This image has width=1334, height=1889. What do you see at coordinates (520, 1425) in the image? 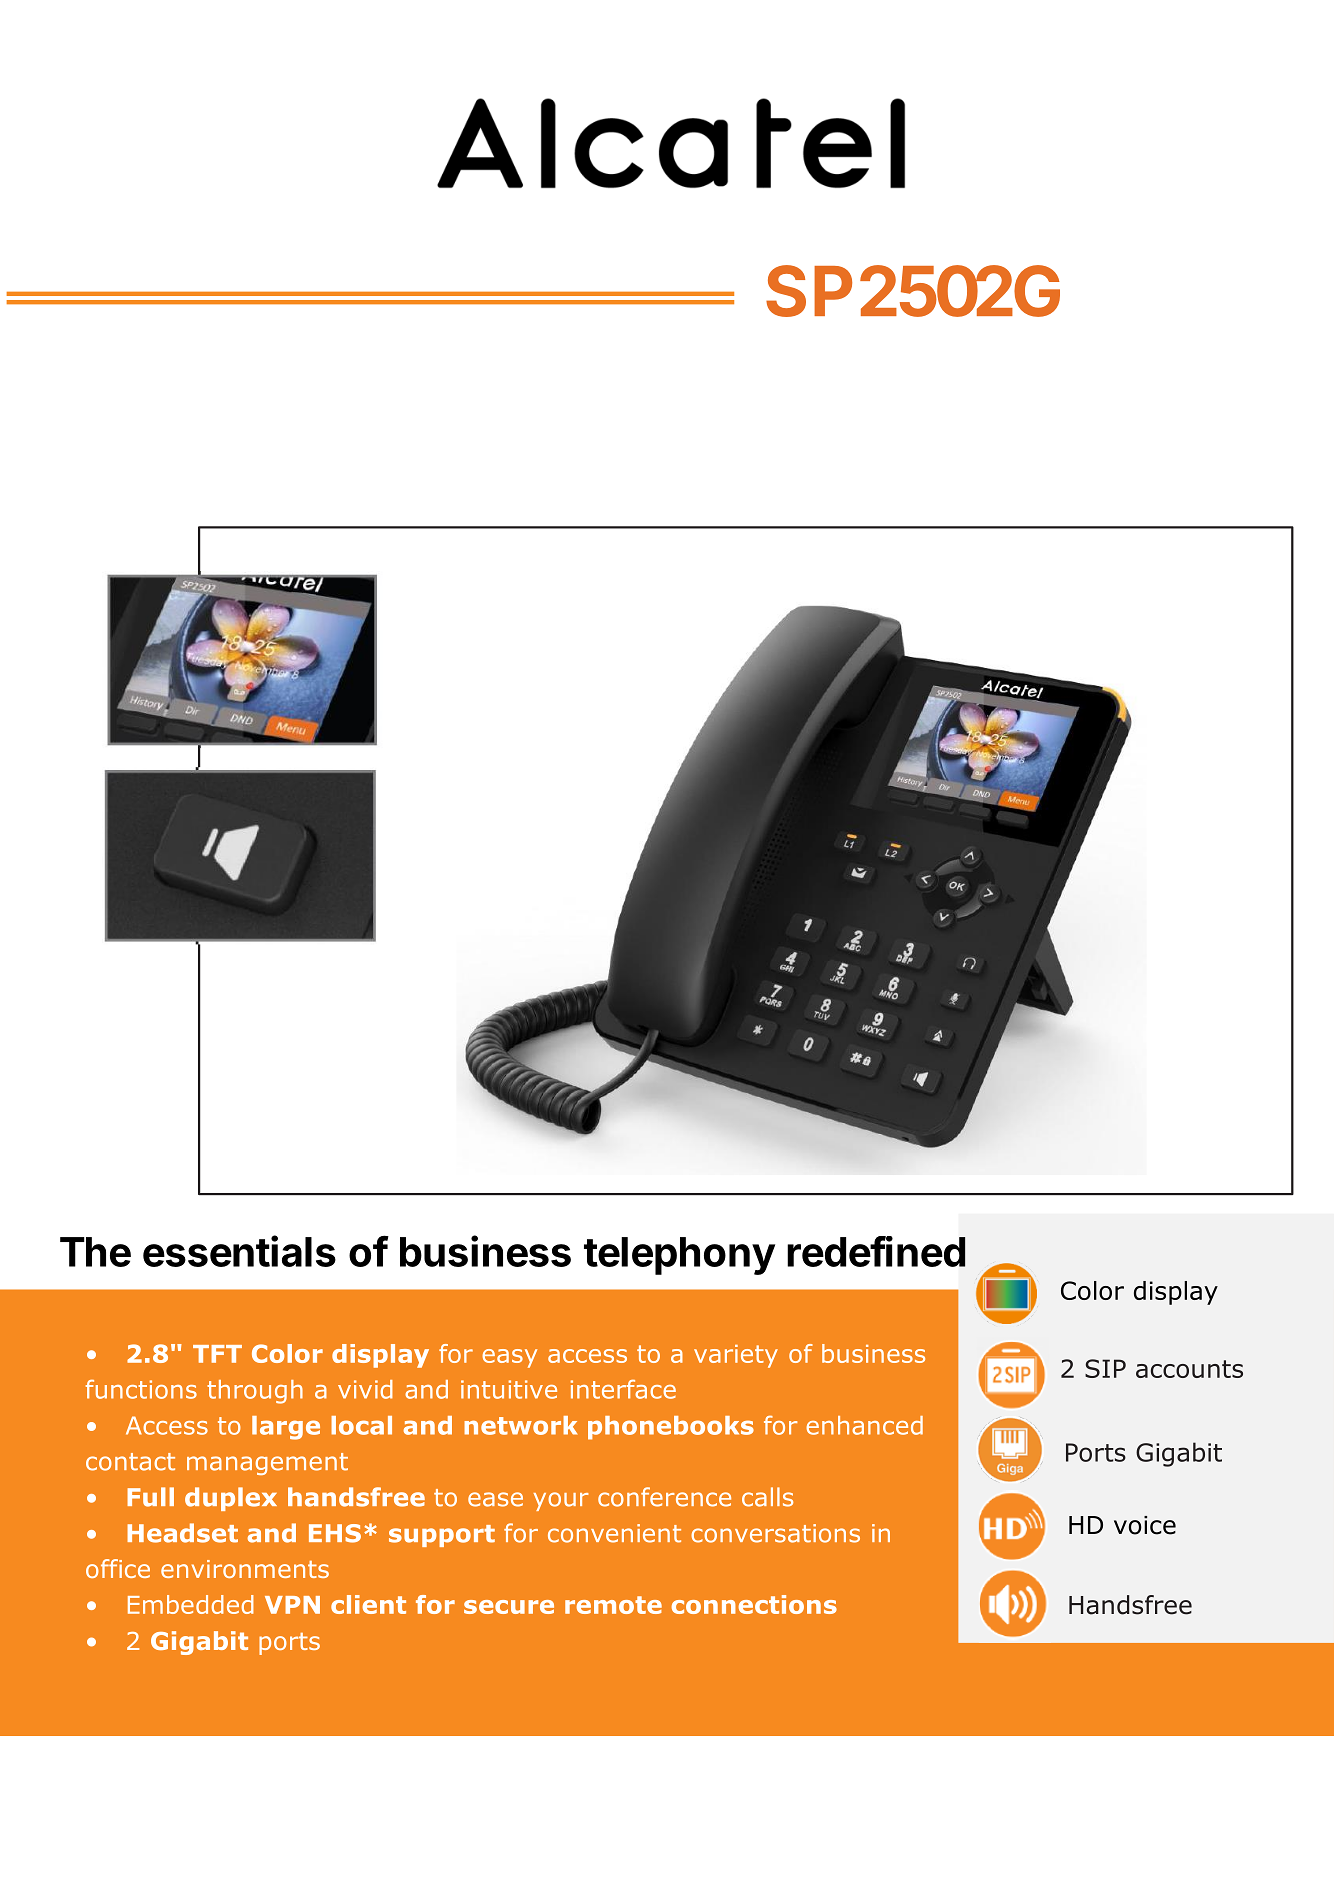
I see `network` at bounding box center [520, 1425].
